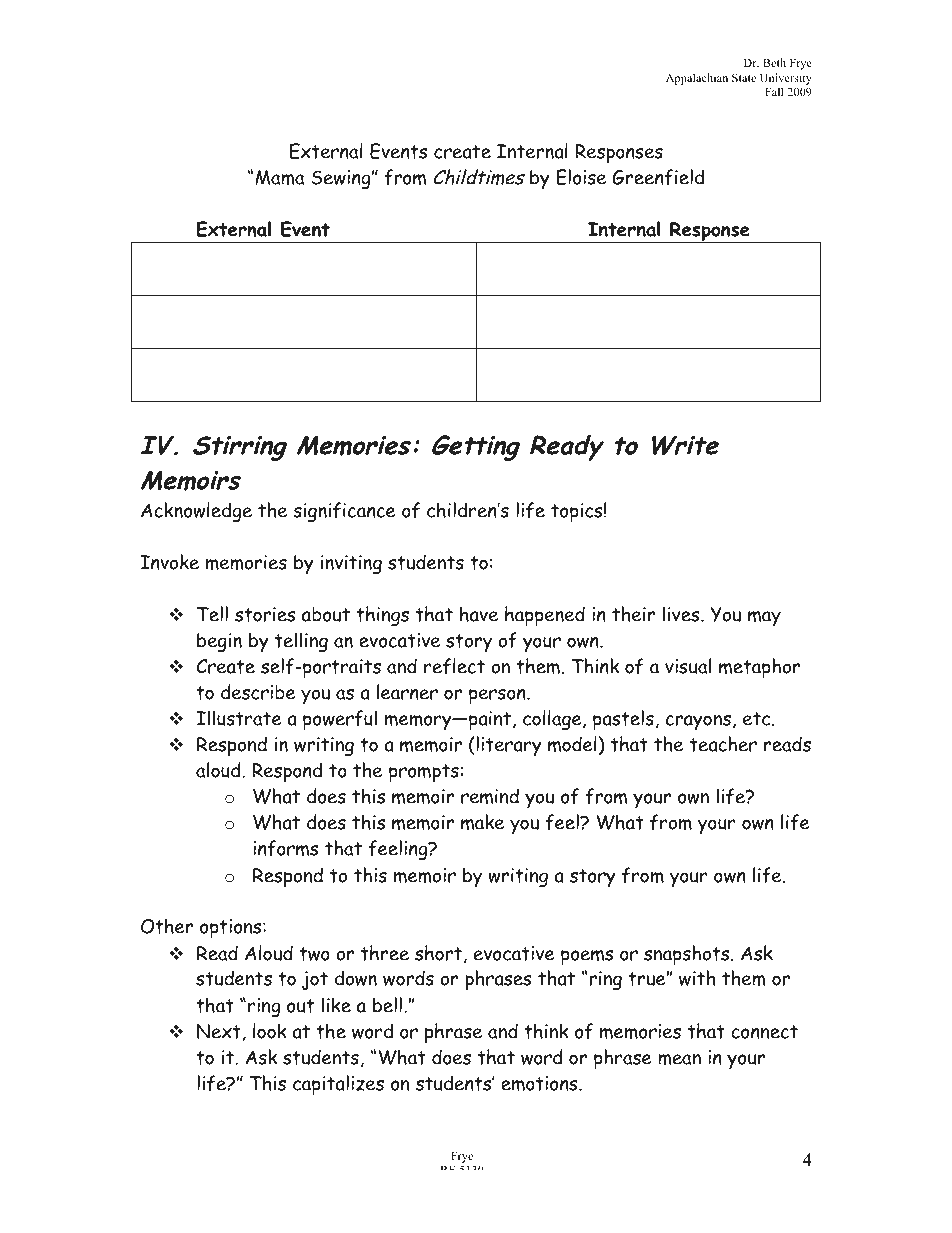  I want to click on informs, so click(285, 848).
